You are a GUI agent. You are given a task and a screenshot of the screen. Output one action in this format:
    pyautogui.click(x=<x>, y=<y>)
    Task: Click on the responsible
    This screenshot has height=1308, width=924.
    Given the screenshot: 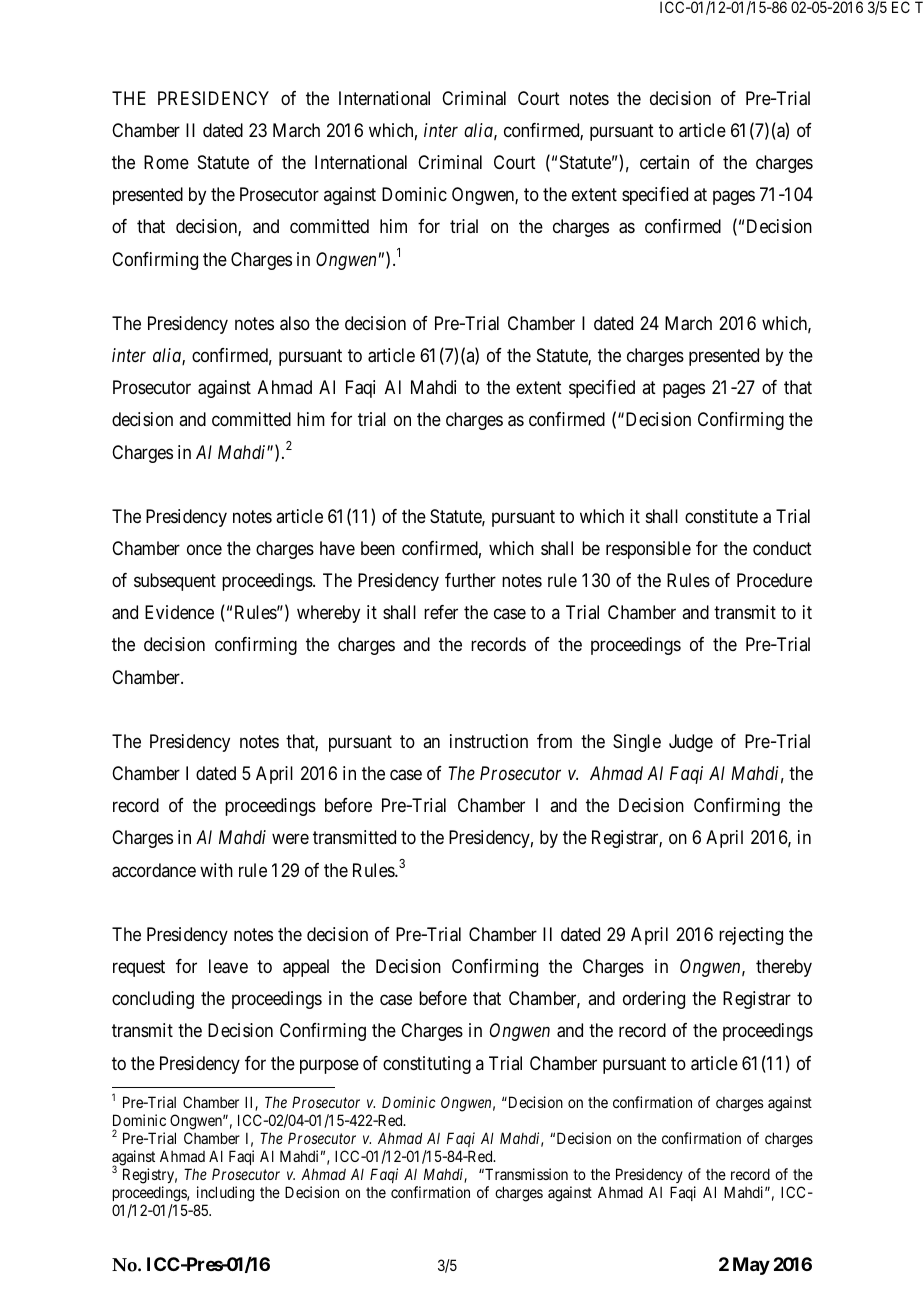 What is the action you would take?
    pyautogui.click(x=648, y=550)
